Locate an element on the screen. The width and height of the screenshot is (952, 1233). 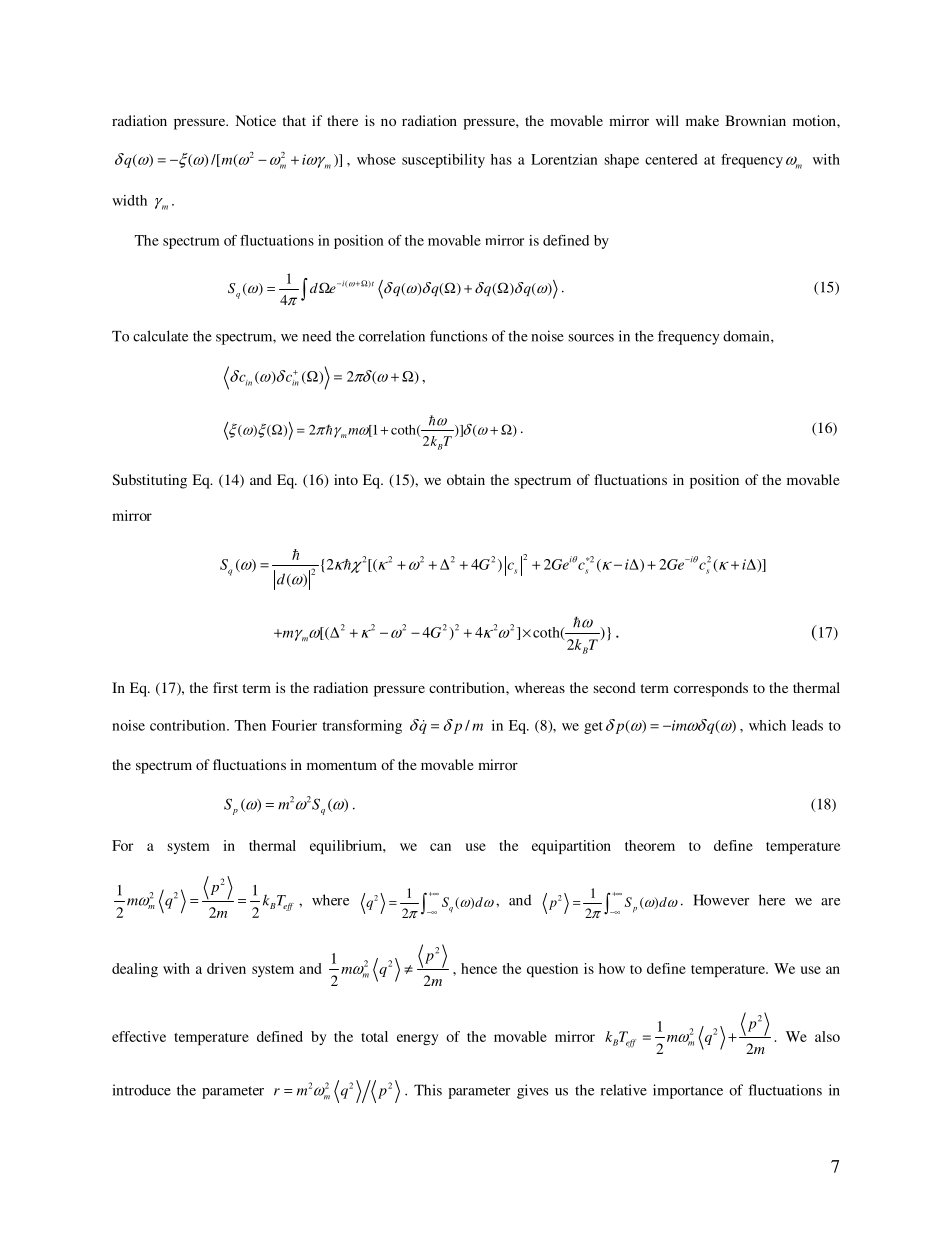
Brownian is located at coordinates (755, 120).
